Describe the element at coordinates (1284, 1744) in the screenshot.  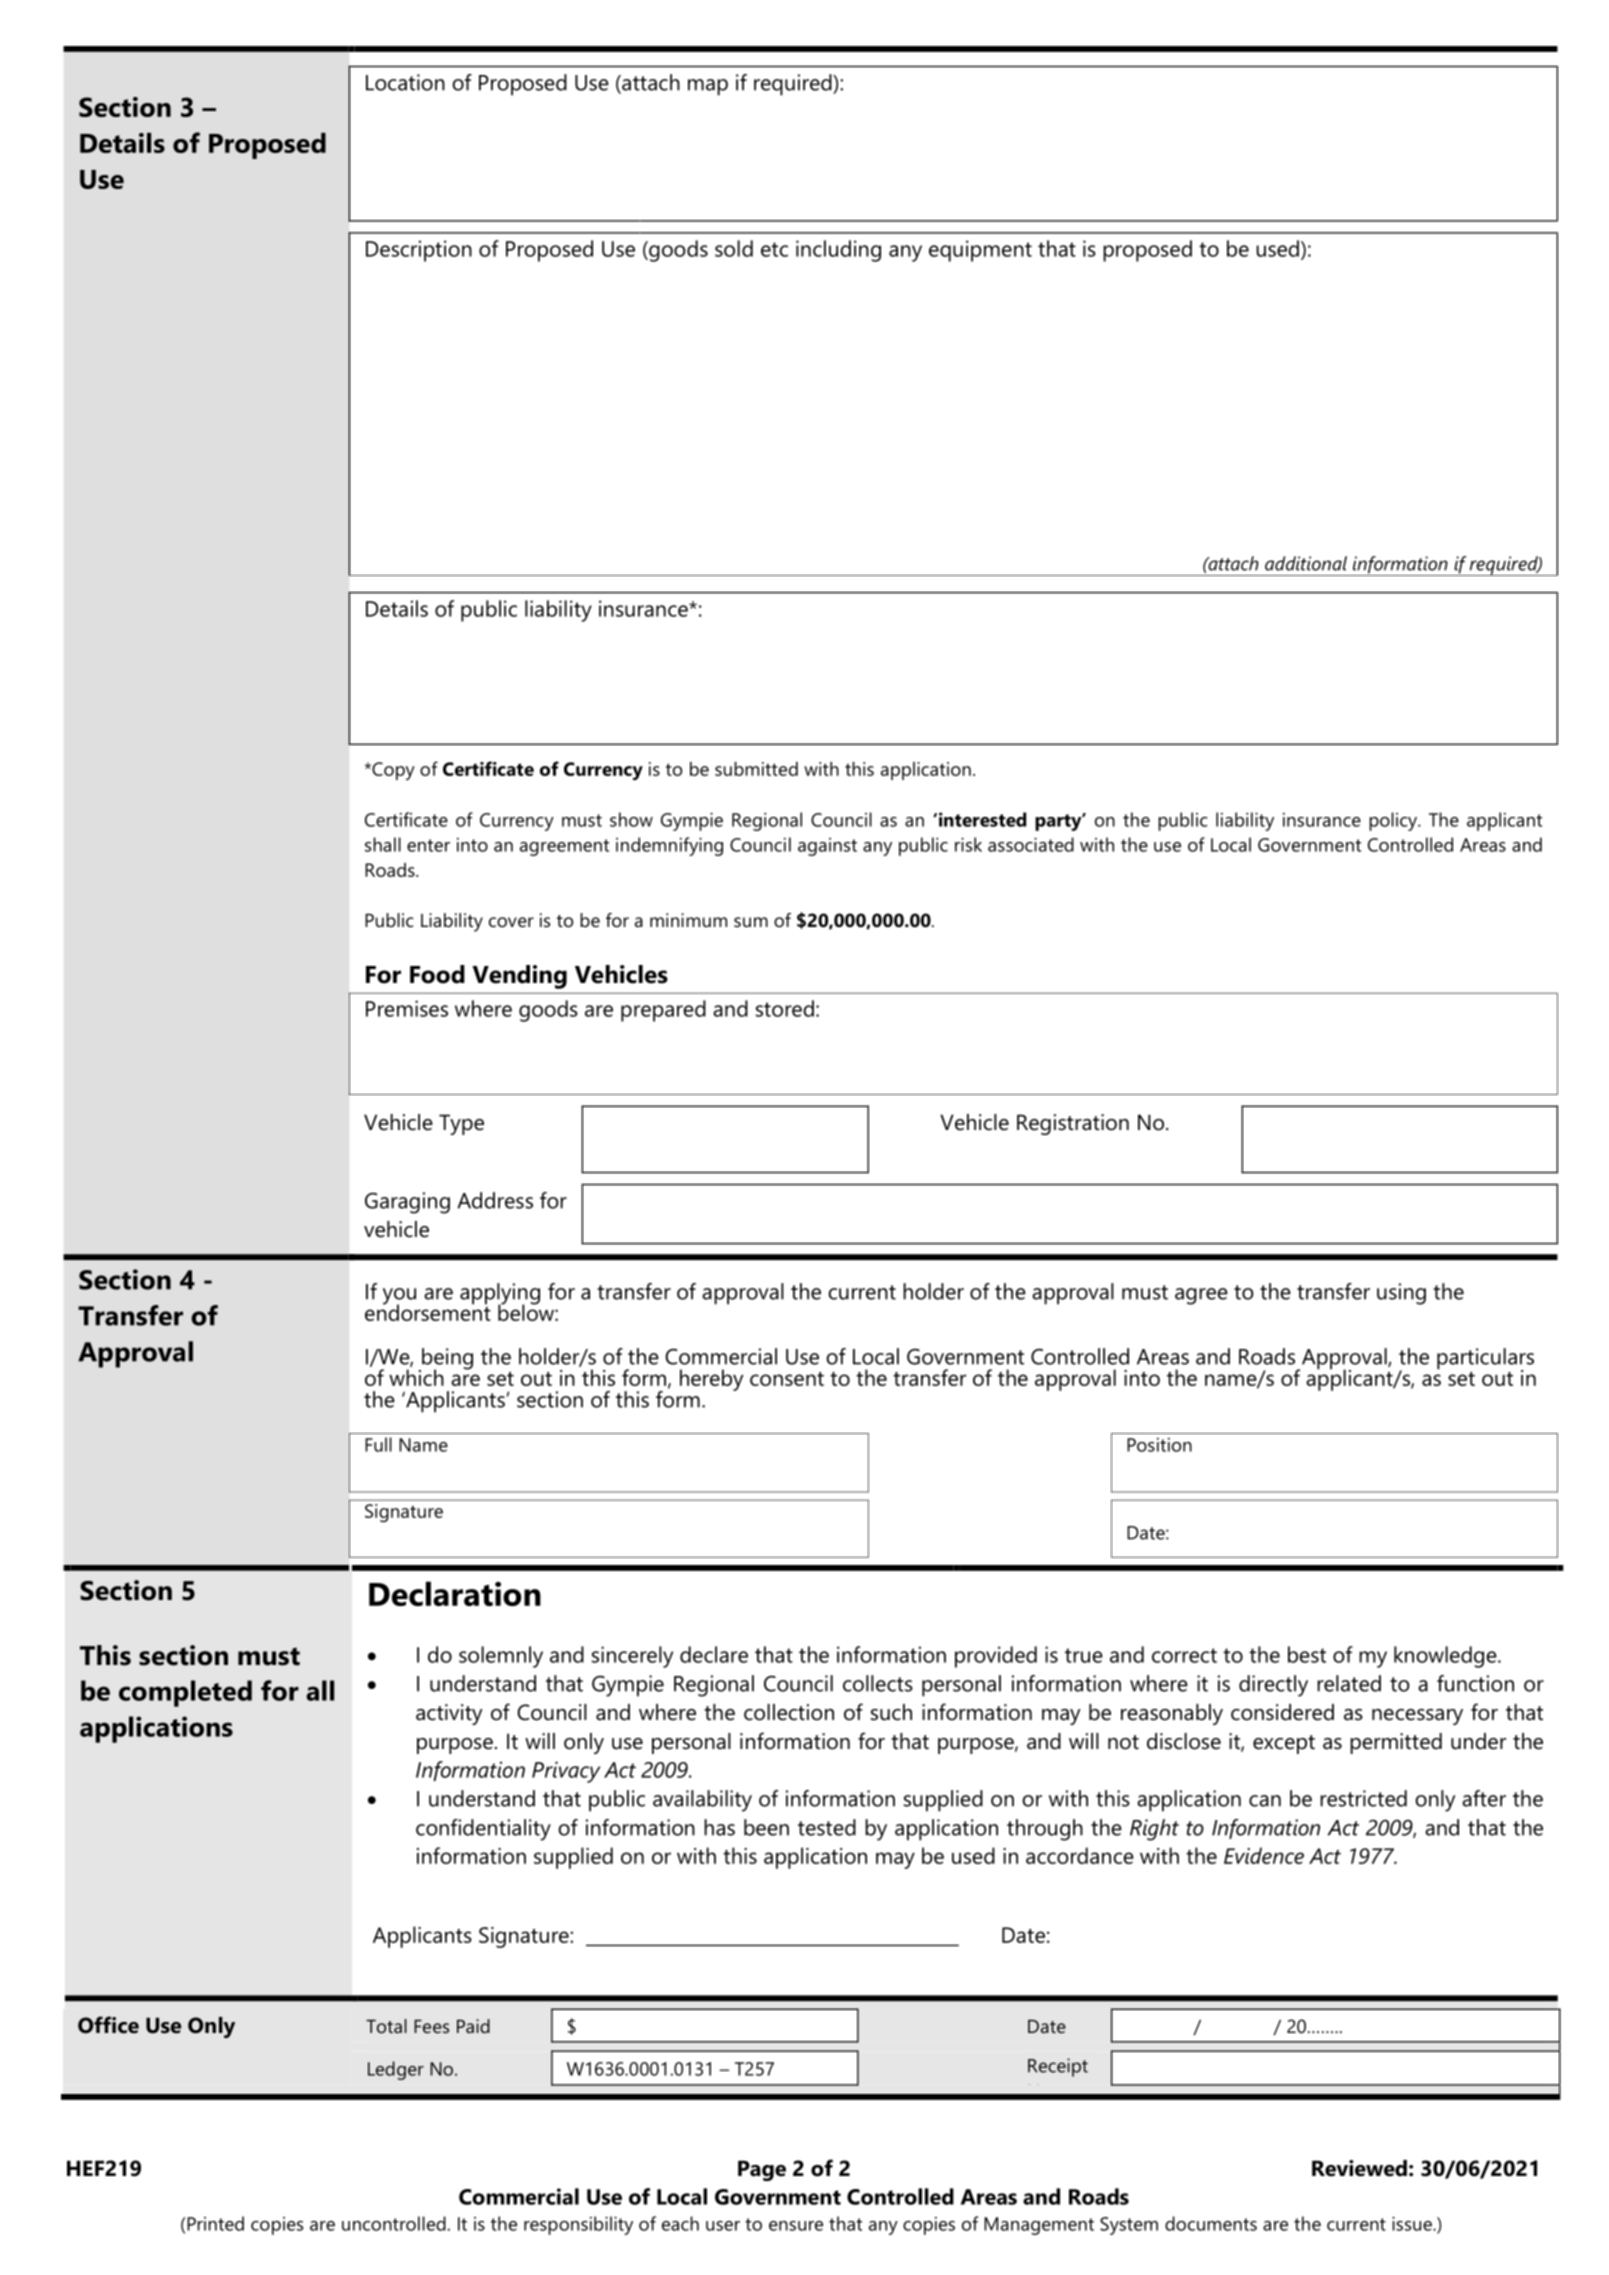
I see `except` at that location.
